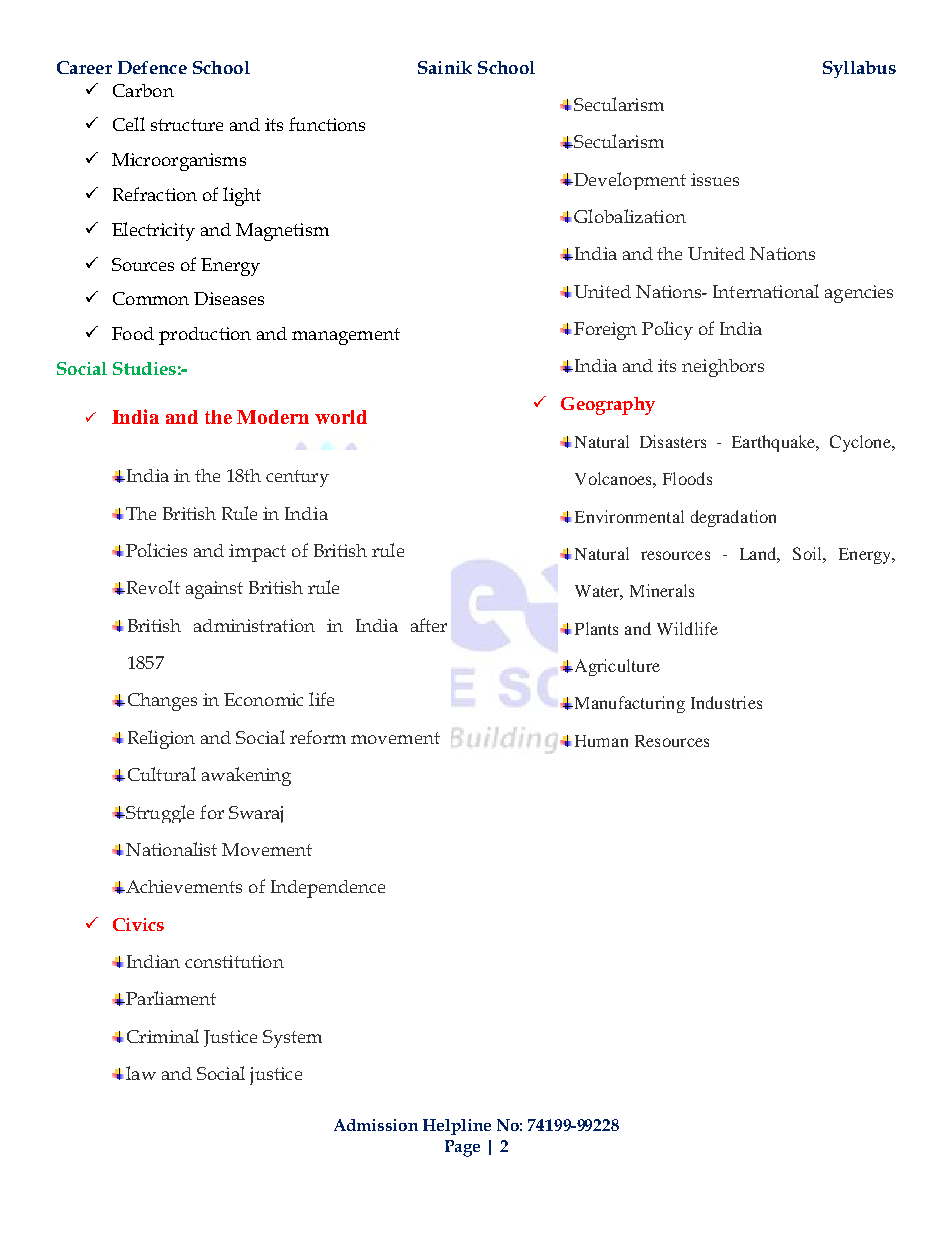 The height and width of the image is (1233, 952). What do you see at coordinates (152, 587) in the image?
I see `Revolt` at bounding box center [152, 587].
